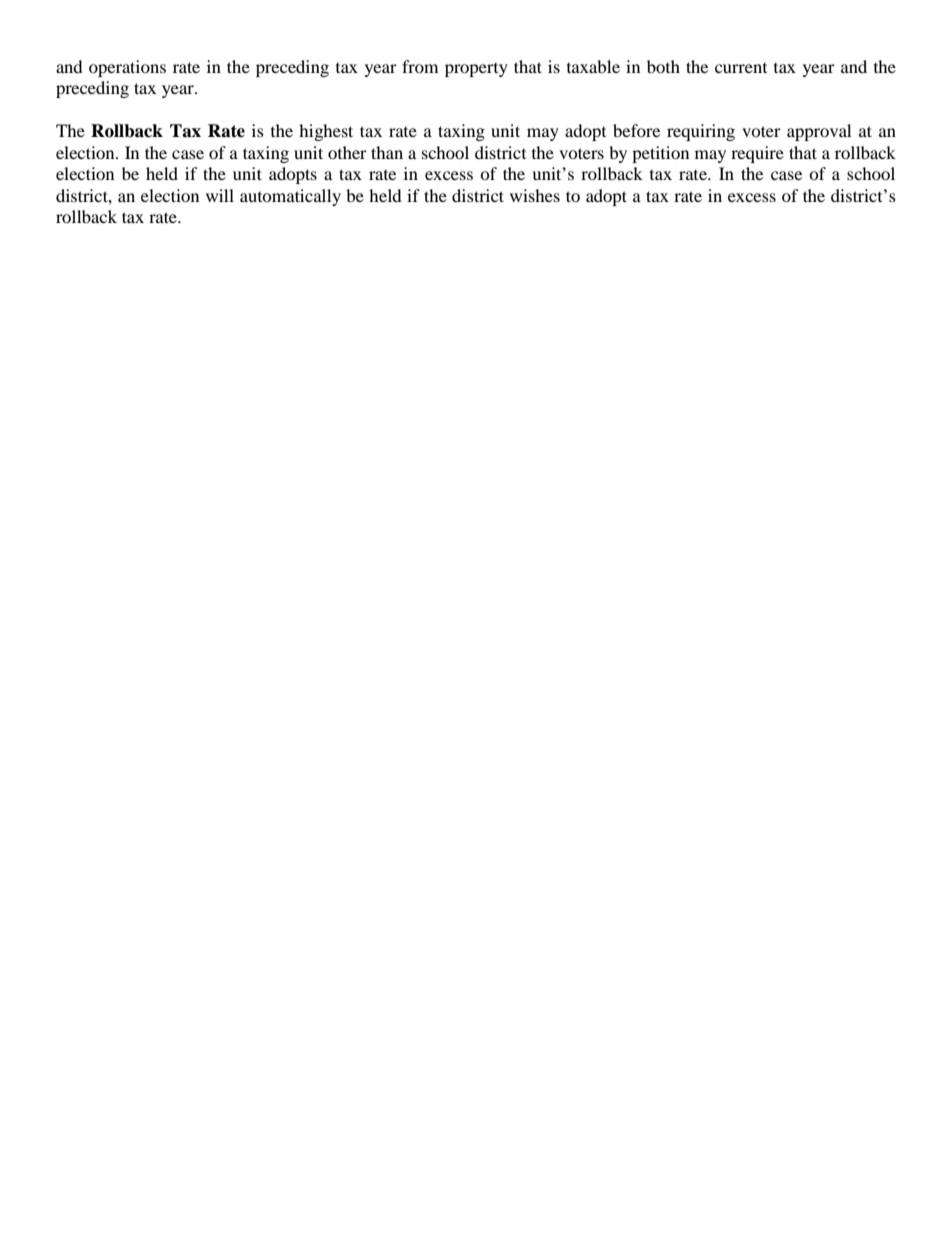  What do you see at coordinates (636, 130) in the screenshot?
I see `before` at bounding box center [636, 130].
